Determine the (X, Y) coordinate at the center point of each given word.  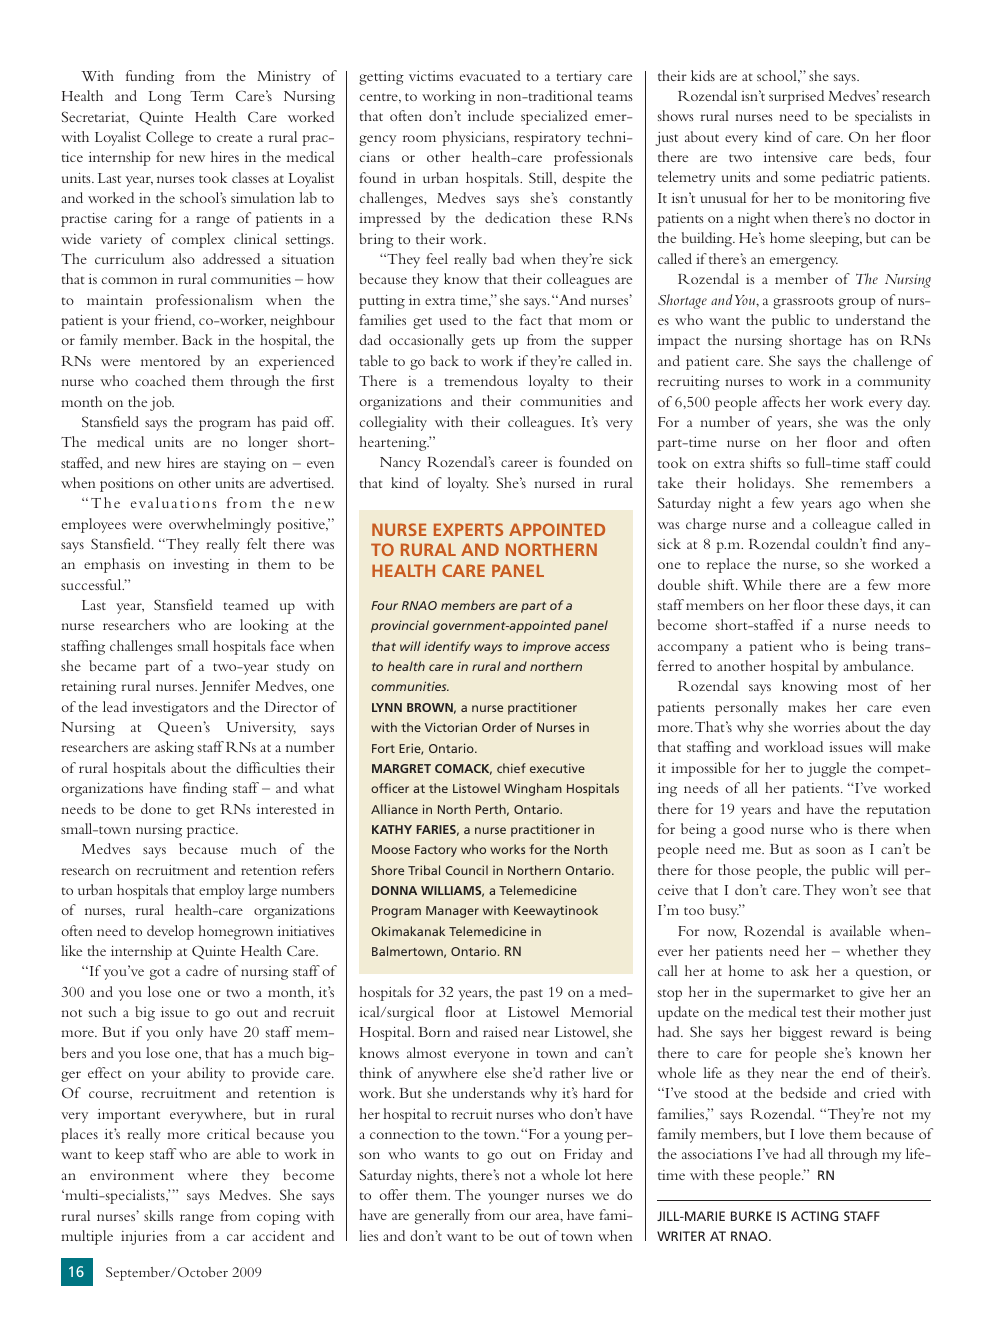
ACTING (814, 1216)
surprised (796, 97)
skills (158, 1215)
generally (442, 1216)
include (491, 115)
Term (207, 96)
